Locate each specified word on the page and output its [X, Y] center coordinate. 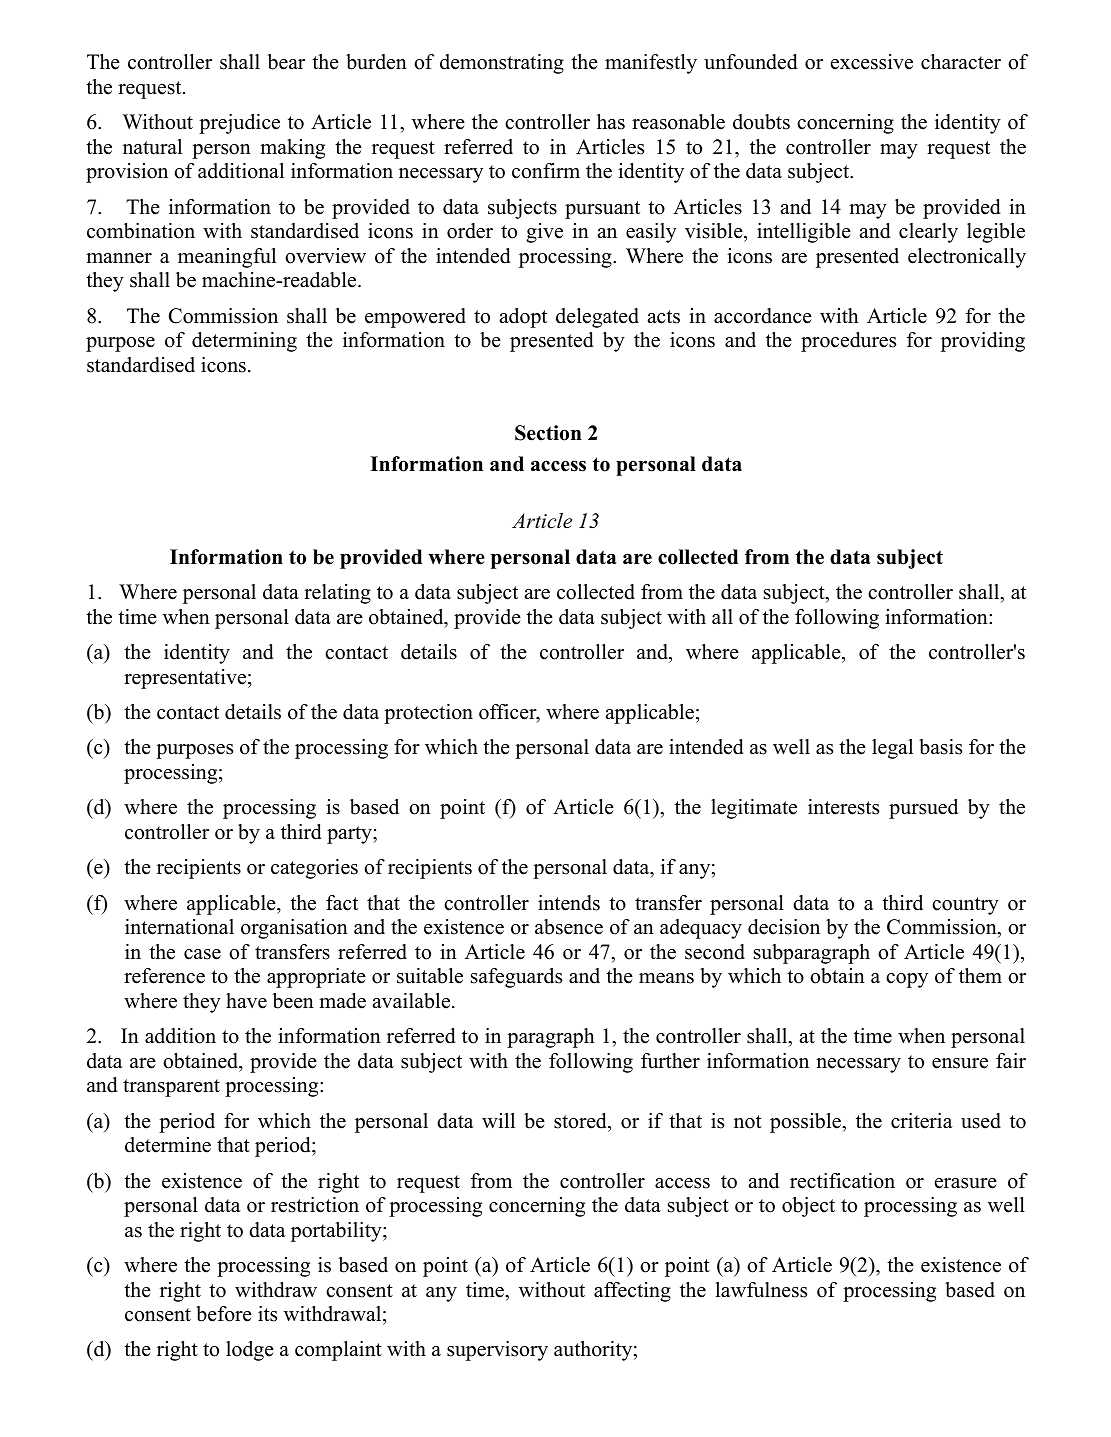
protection [428, 714]
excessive [872, 62]
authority [593, 1351]
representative [185, 679]
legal [892, 749]
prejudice [239, 124]
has [611, 122]
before [224, 1314]
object [808, 1207]
